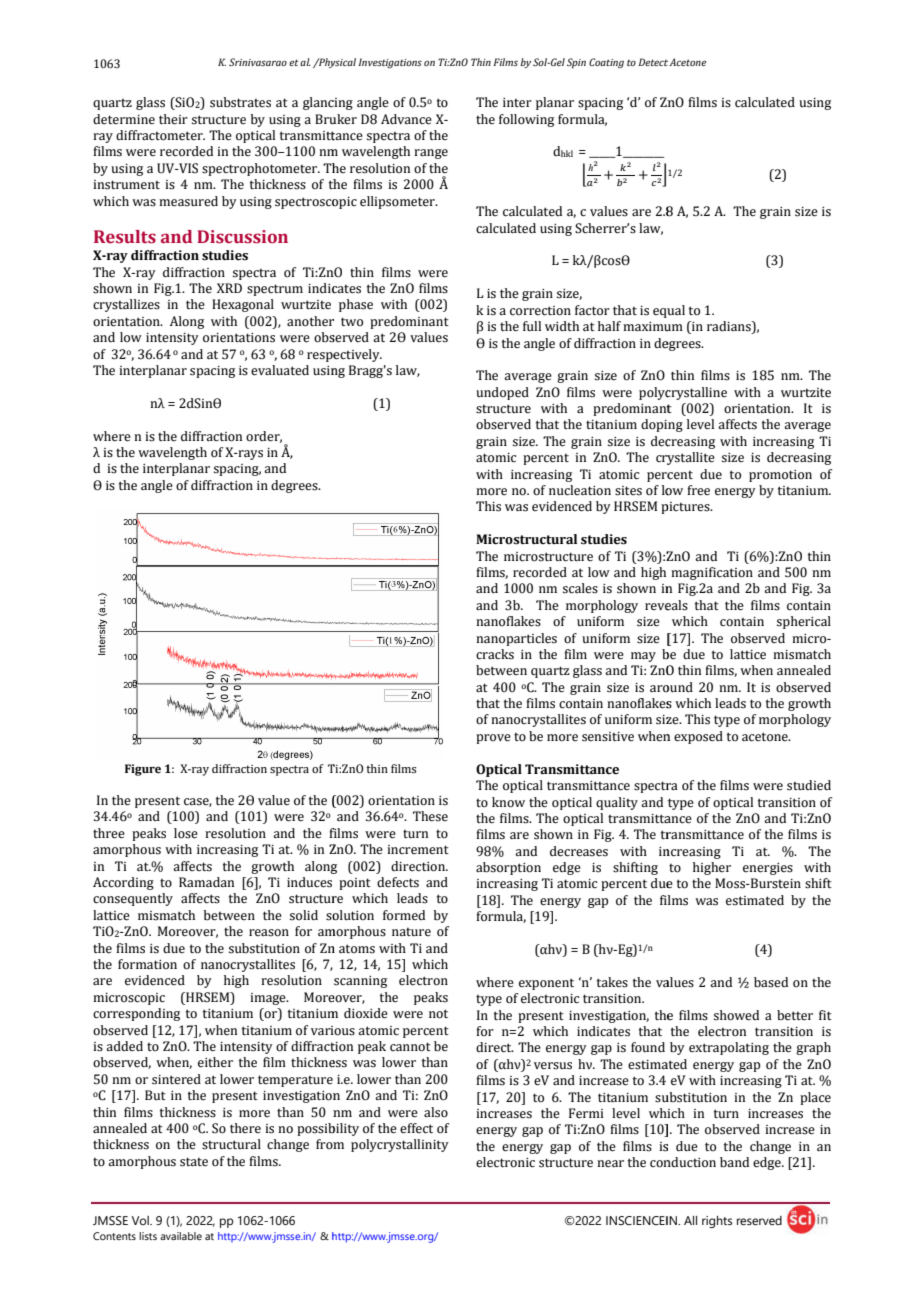 This screenshot has height=1308, width=924. Describe the element at coordinates (526, 120) in the screenshot. I see `following` at that location.
